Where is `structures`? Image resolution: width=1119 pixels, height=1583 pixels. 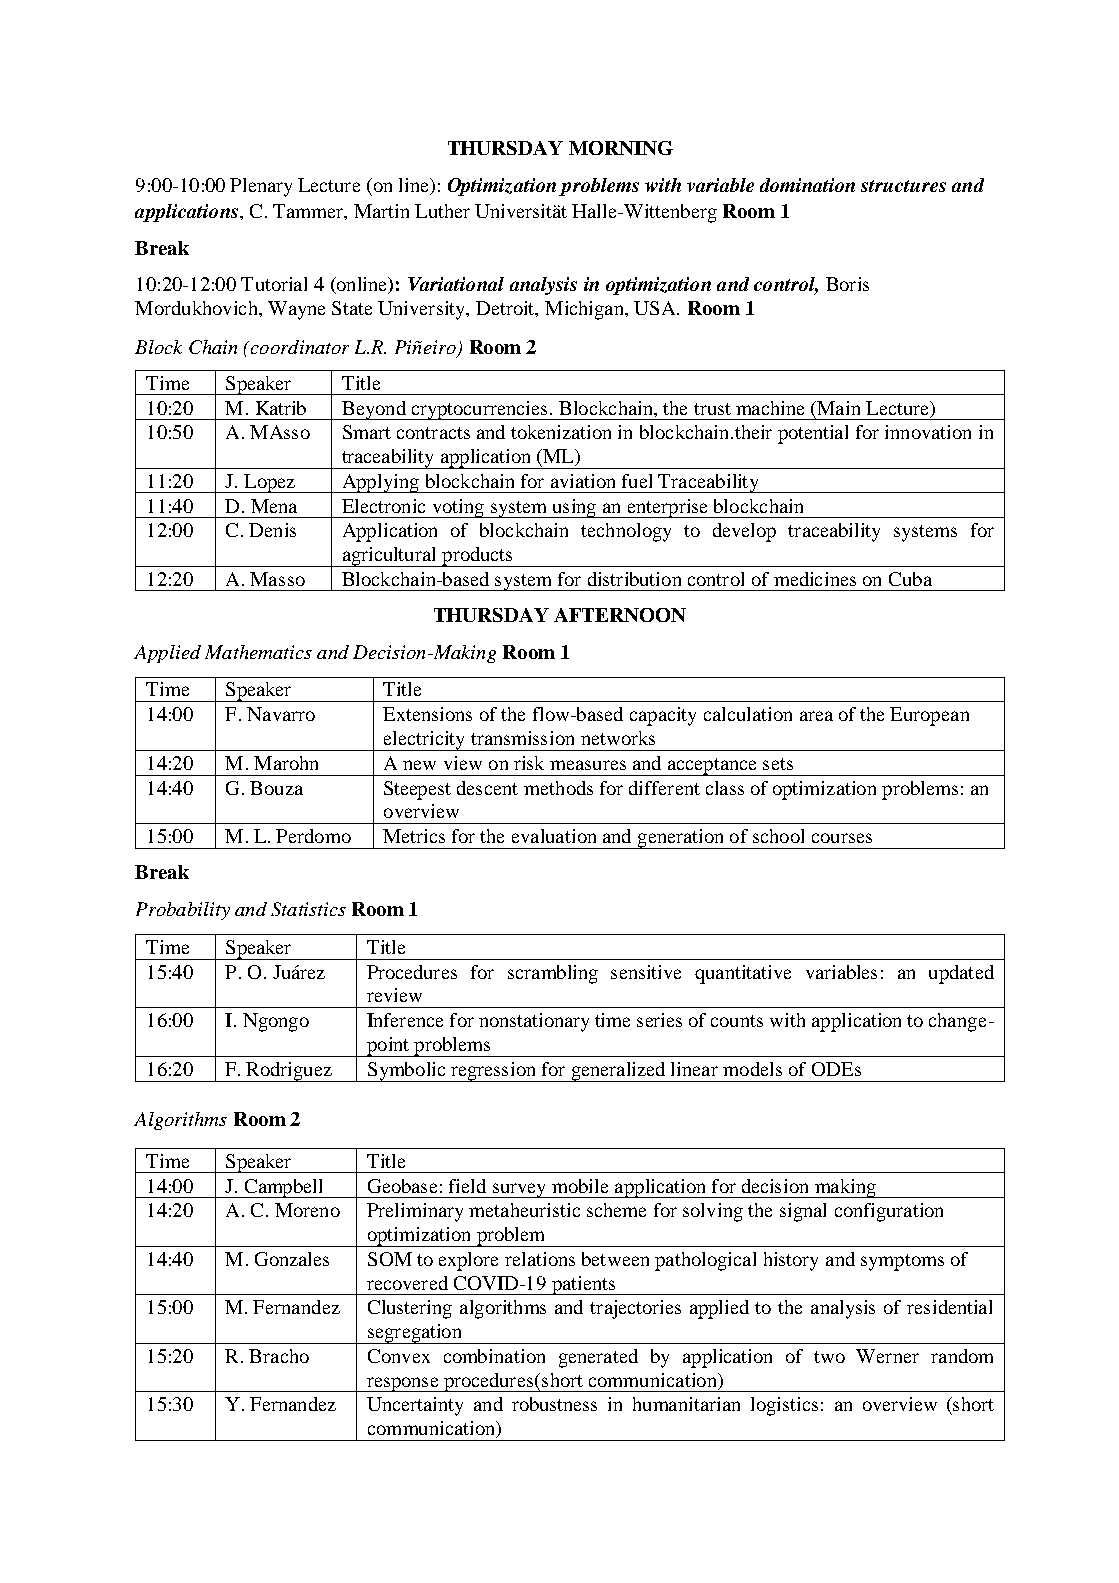
structures is located at coordinates (903, 186).
